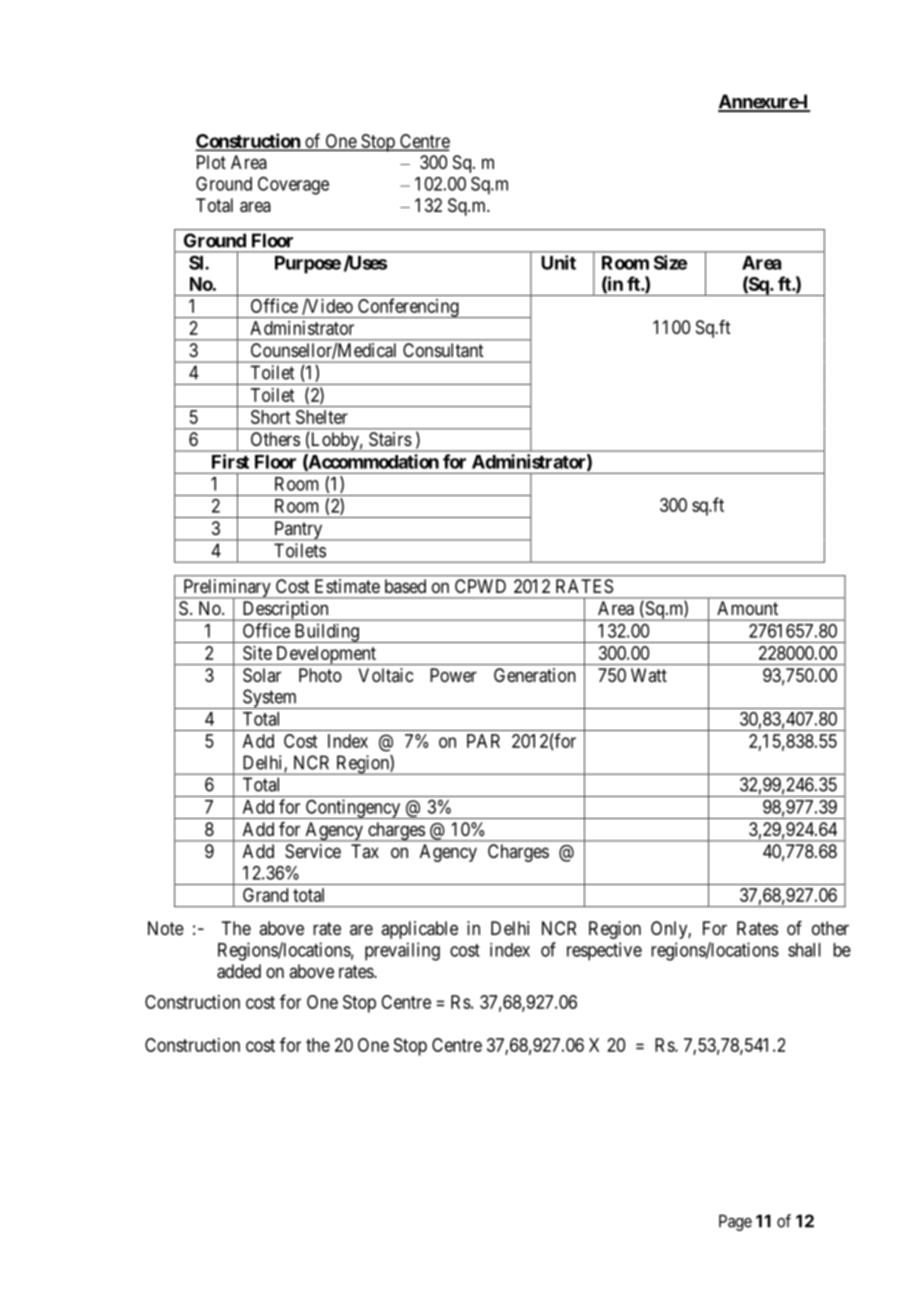 Image resolution: width=924 pixels, height=1308 pixels. I want to click on Short, so click(270, 417).
